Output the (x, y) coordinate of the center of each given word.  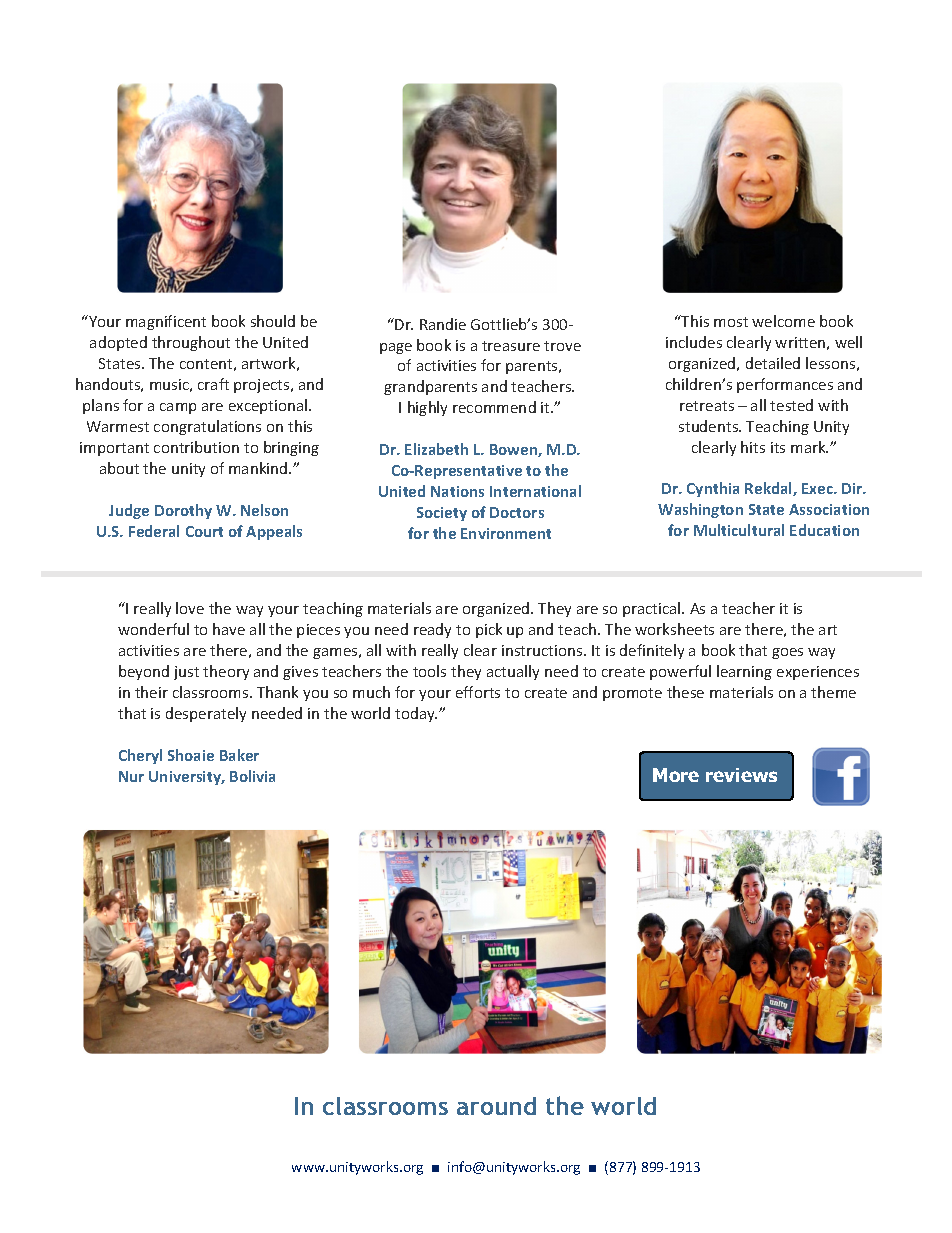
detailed (773, 363)
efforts (478, 692)
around (496, 1106)
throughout (191, 343)
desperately (206, 714)
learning (744, 672)
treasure (511, 346)
